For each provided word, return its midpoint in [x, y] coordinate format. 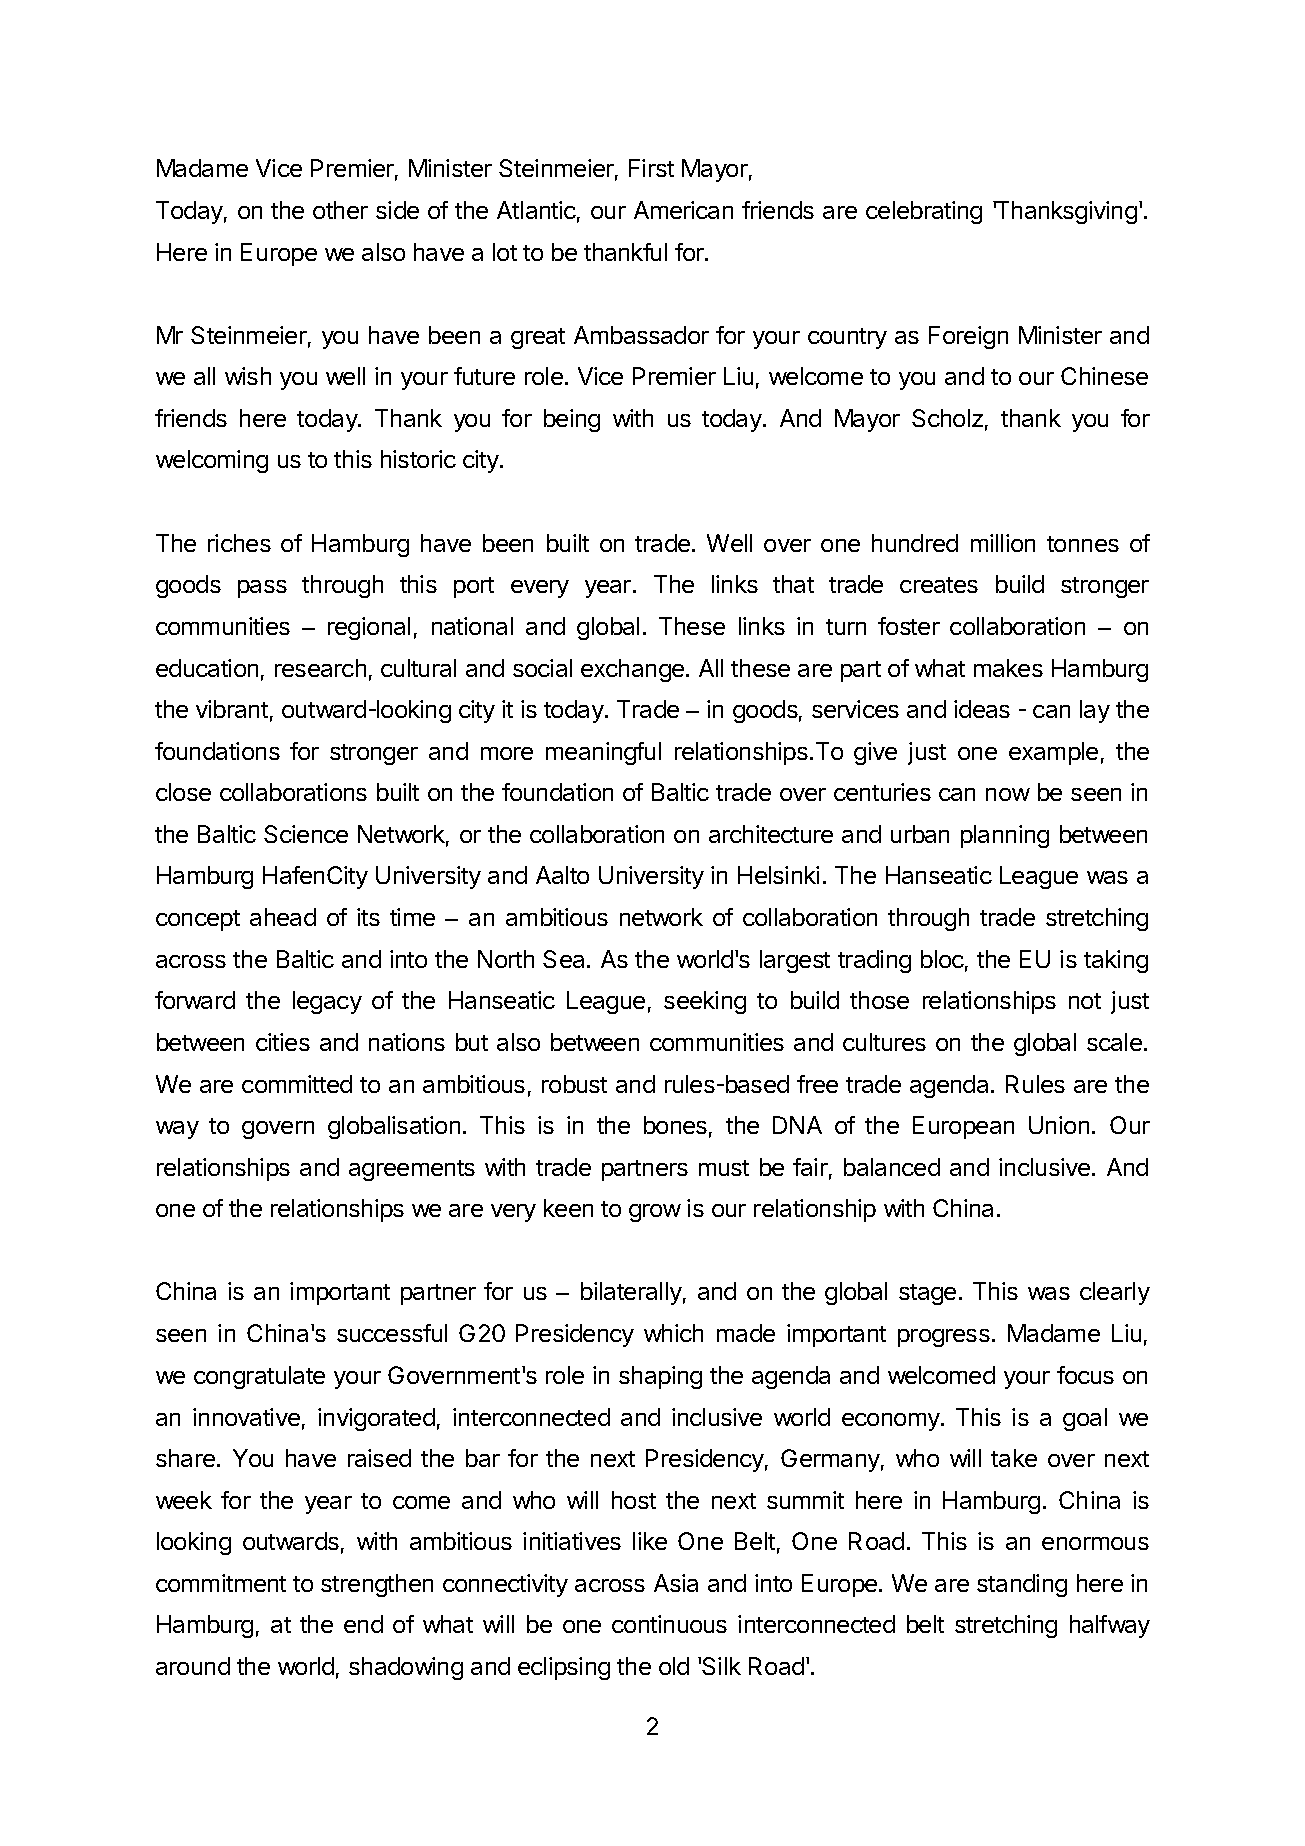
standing [1022, 1585]
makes [1008, 668]
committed [297, 1084]
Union [1059, 1125]
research [320, 668]
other [340, 210]
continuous [669, 1624]
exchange [634, 670]
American [683, 210]
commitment [221, 1583]
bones [675, 1125]
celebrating [924, 212]
